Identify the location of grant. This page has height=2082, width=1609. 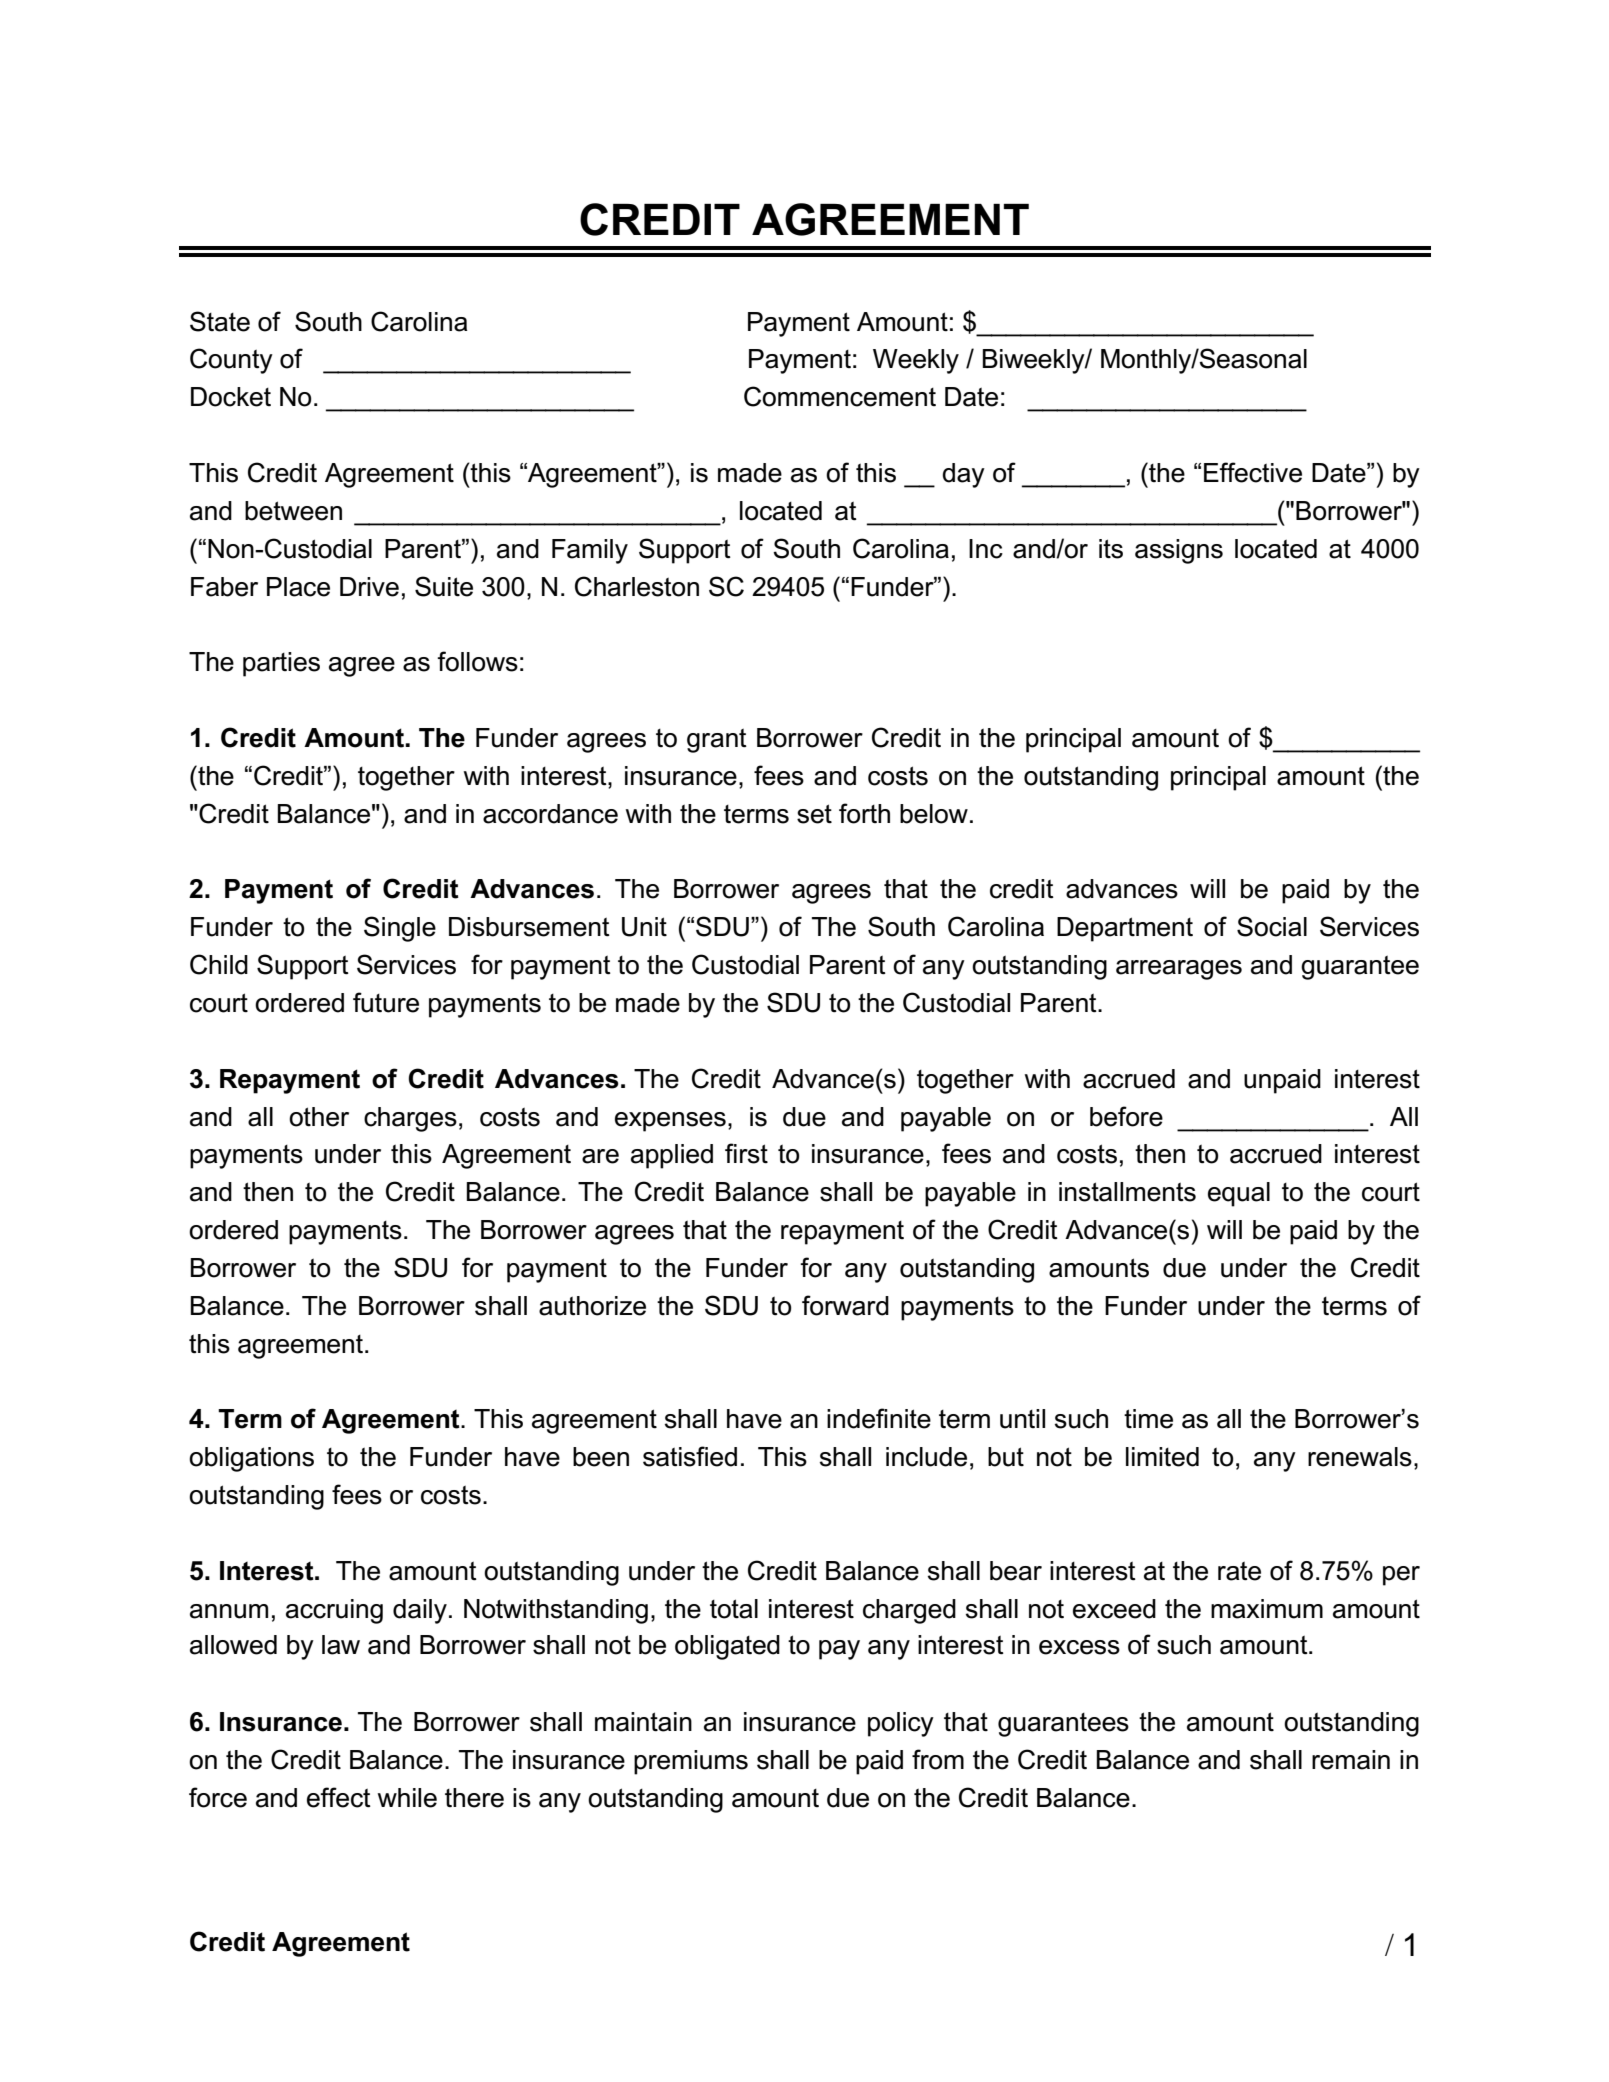
(717, 740).
